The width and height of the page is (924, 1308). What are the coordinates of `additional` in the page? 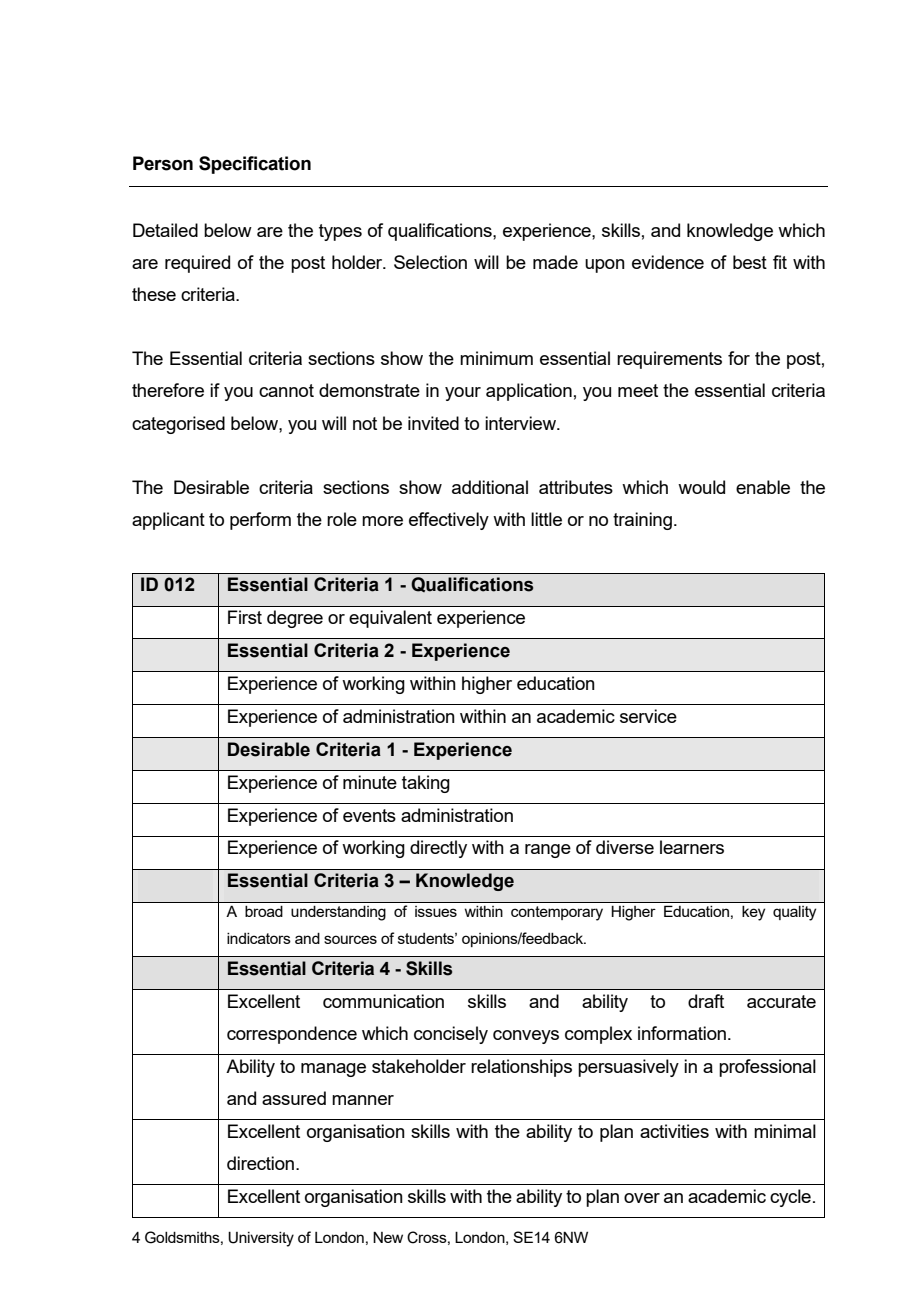 It's located at (490, 487).
